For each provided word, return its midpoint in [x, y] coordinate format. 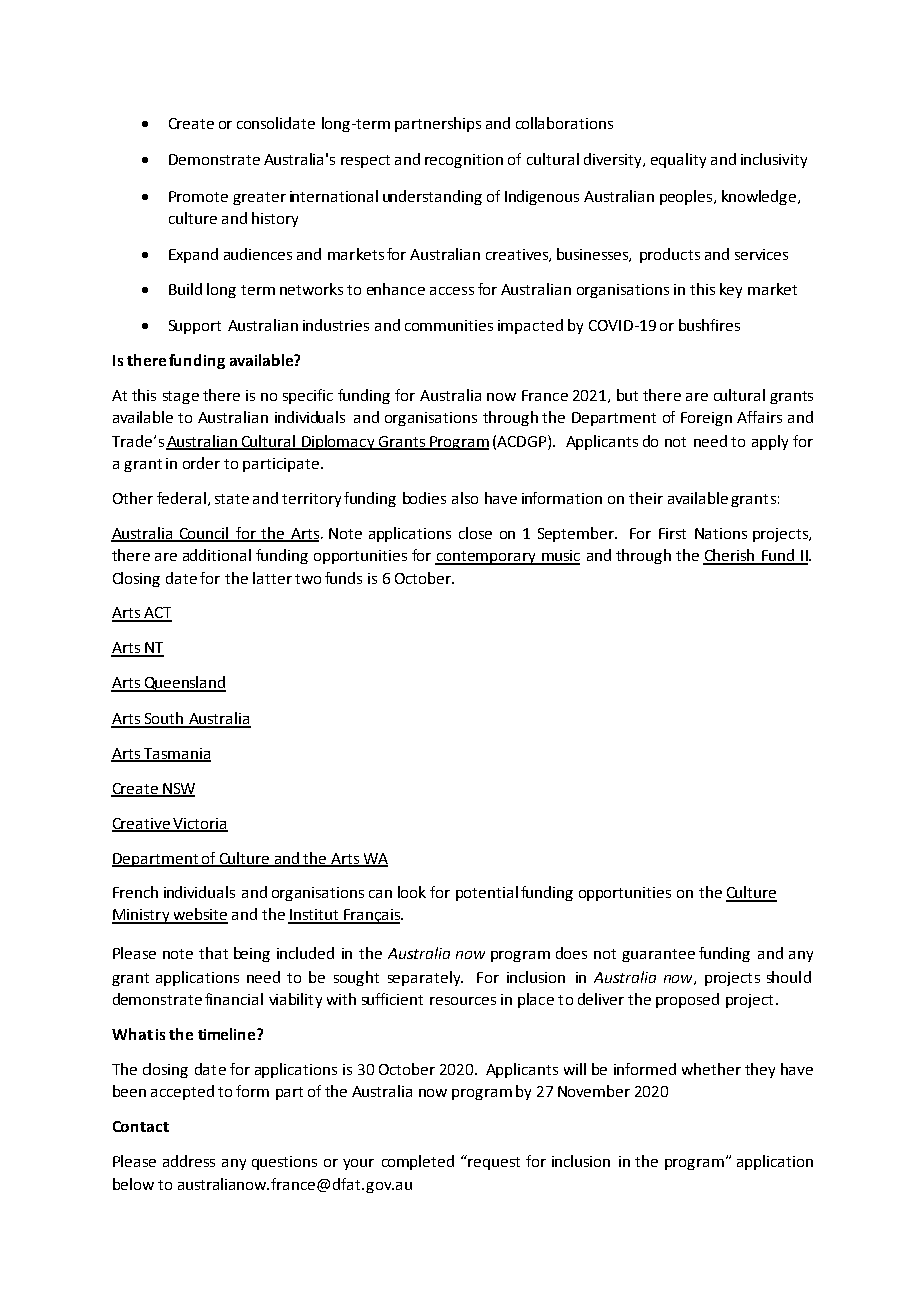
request [493, 1162]
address [189, 1161]
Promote [198, 196]
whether [711, 1069]
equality [678, 160]
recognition [464, 161]
